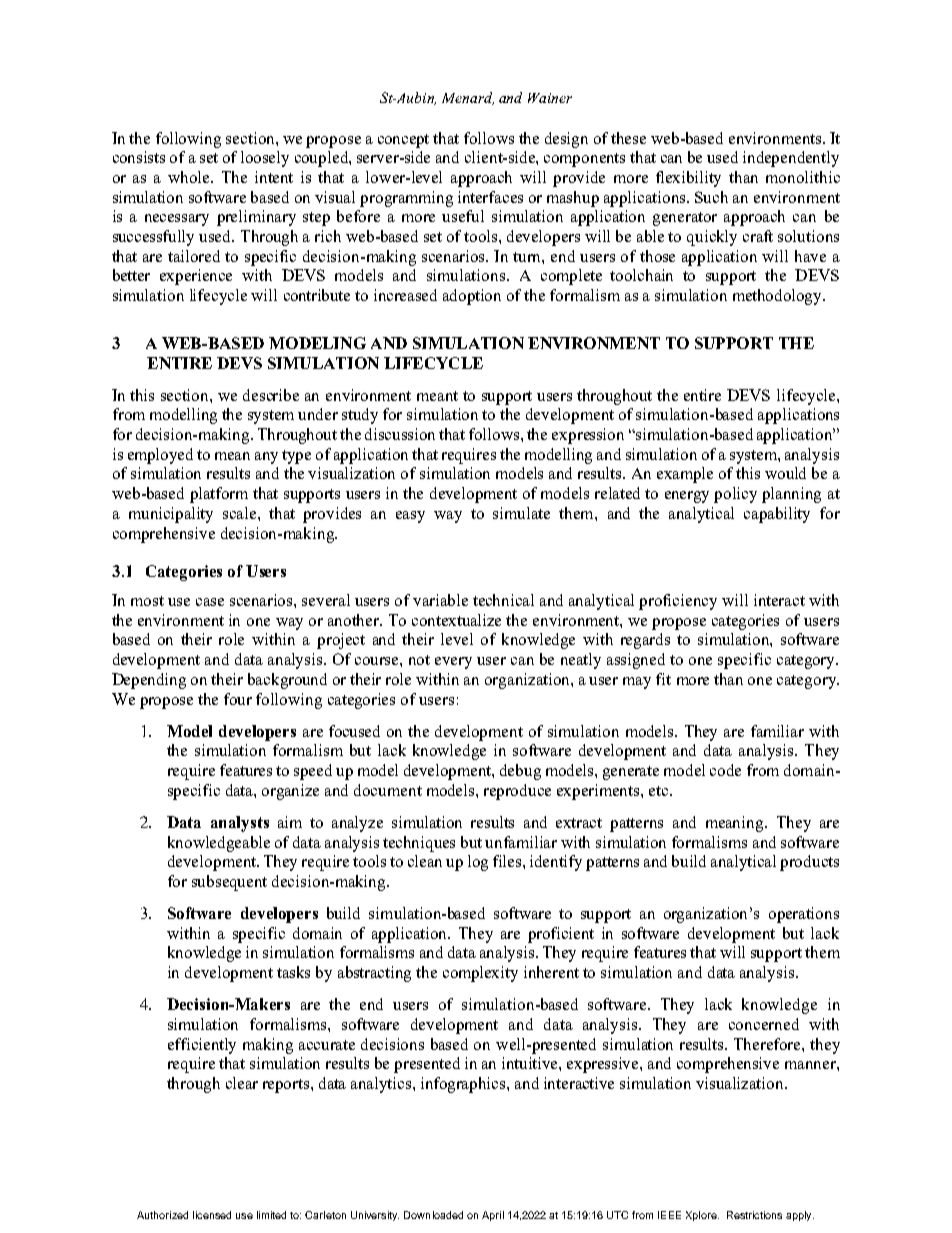 Image resolution: width=952 pixels, height=1233 pixels. Describe the element at coordinates (663, 679) in the document. I see `fit` at that location.
